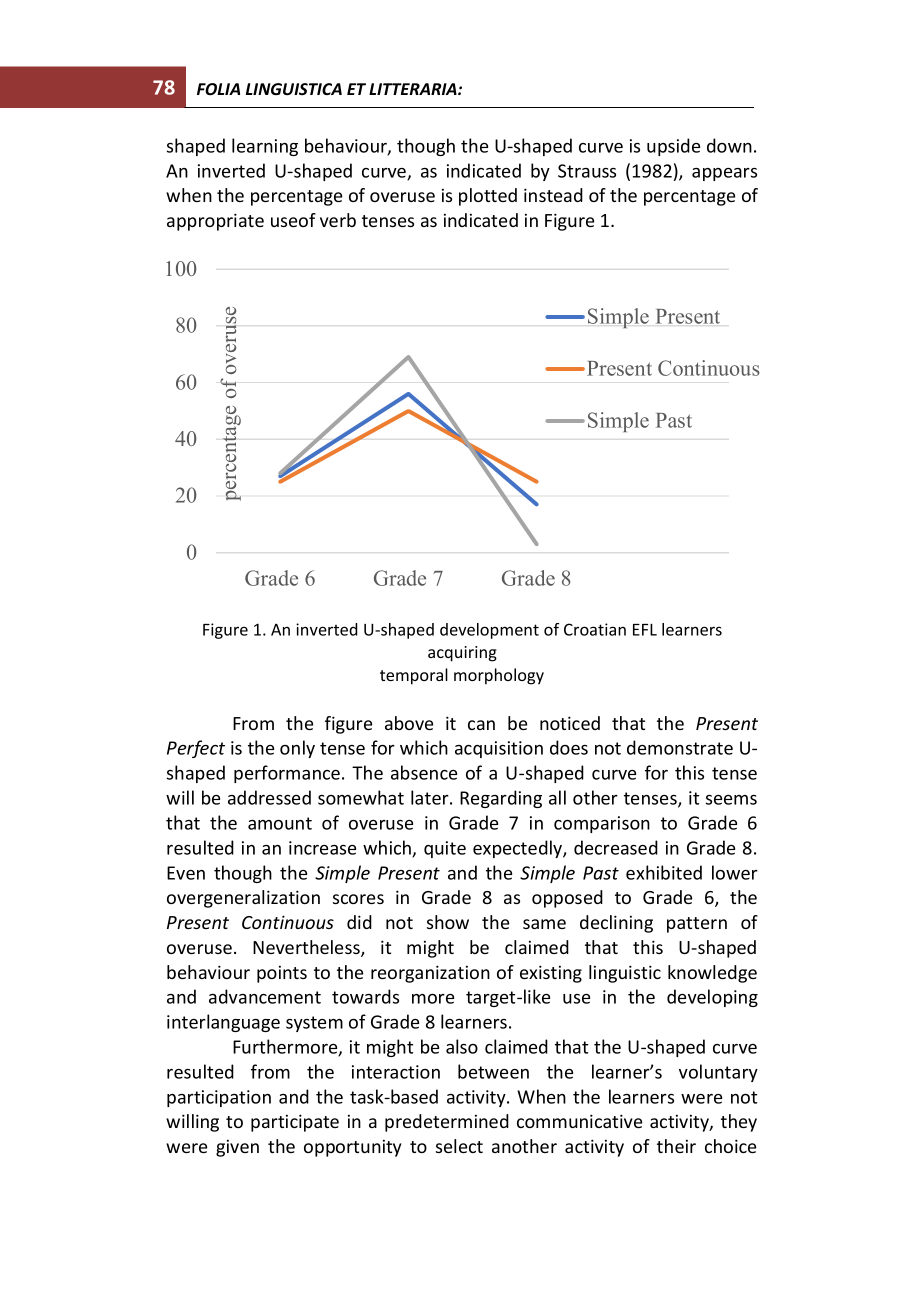  I want to click on given, so click(237, 1148).
